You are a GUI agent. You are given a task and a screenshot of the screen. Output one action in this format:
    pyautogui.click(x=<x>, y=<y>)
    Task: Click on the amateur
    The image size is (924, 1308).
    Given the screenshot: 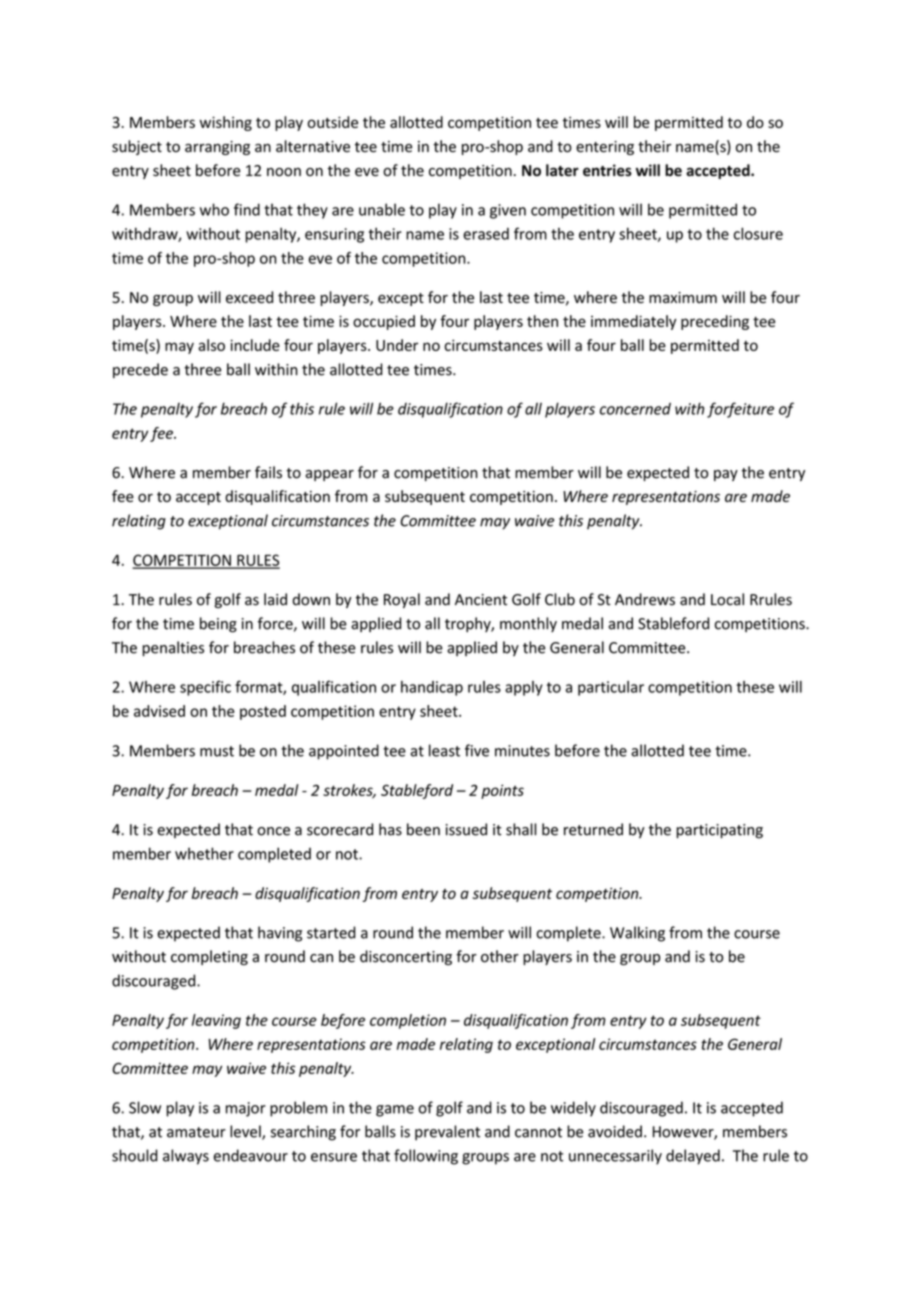 What is the action you would take?
    pyautogui.click(x=196, y=1132)
